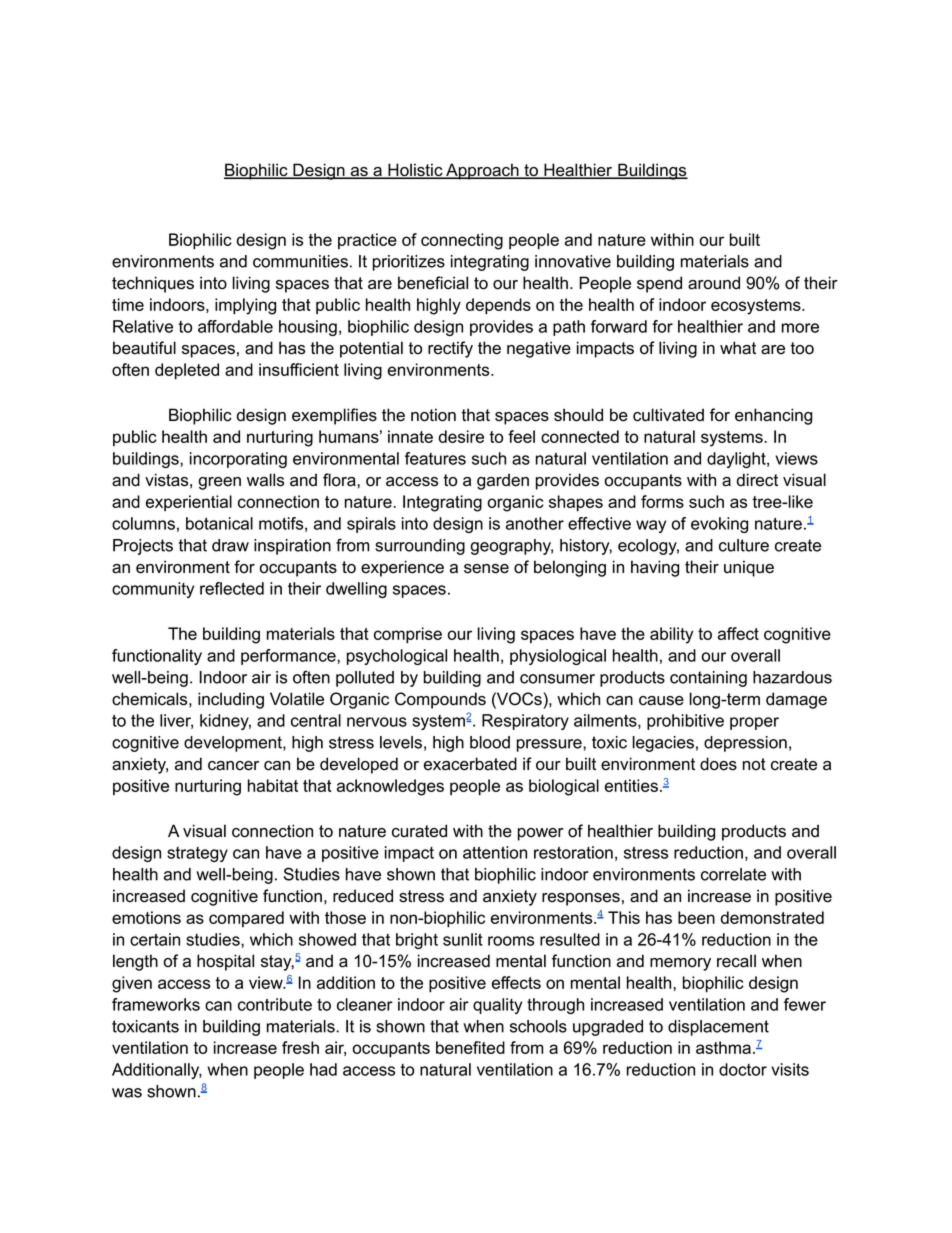 The width and height of the screenshot is (952, 1233). What do you see at coordinates (127, 1093) in the screenshot?
I see `was` at bounding box center [127, 1093].
